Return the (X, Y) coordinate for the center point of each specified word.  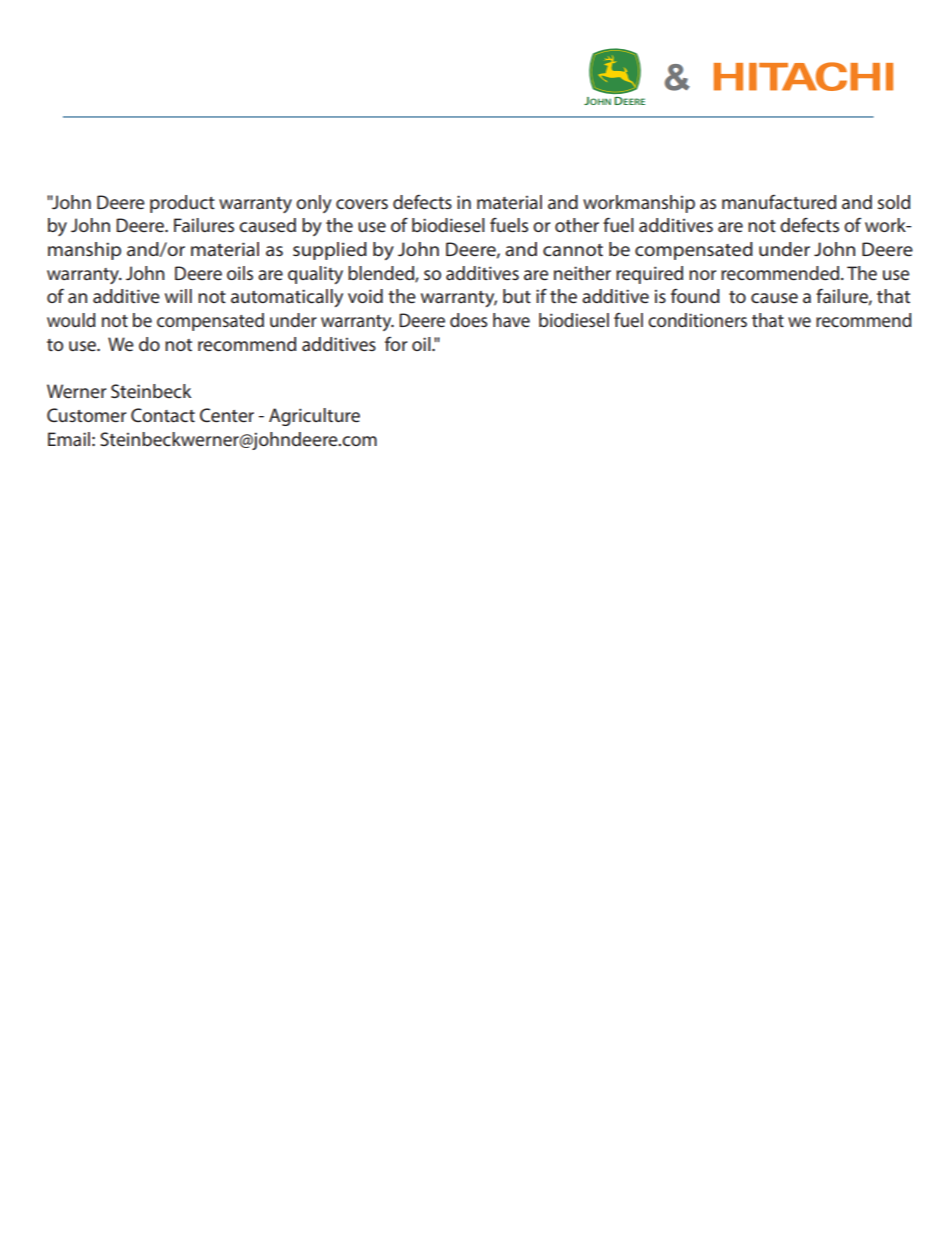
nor (702, 275)
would (71, 320)
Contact (163, 415)
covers (362, 204)
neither (582, 273)
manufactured (779, 202)
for (396, 344)
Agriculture (314, 417)
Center (227, 415)
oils (240, 273)
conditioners (697, 320)
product (182, 204)
